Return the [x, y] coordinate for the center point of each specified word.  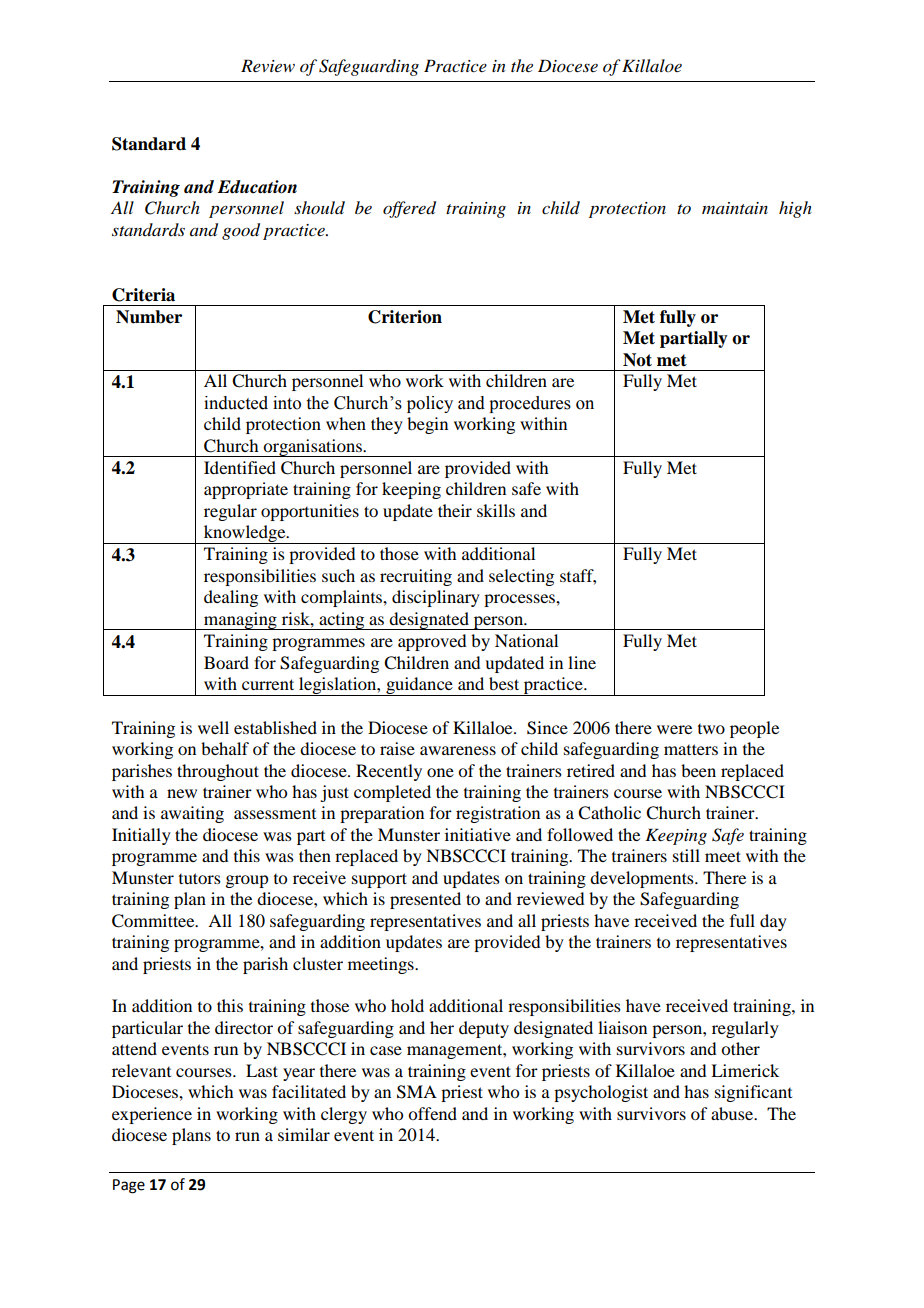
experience [152, 1115]
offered [409, 209]
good [241, 231]
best [504, 683]
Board [226, 662]
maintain [735, 208]
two [711, 729]
